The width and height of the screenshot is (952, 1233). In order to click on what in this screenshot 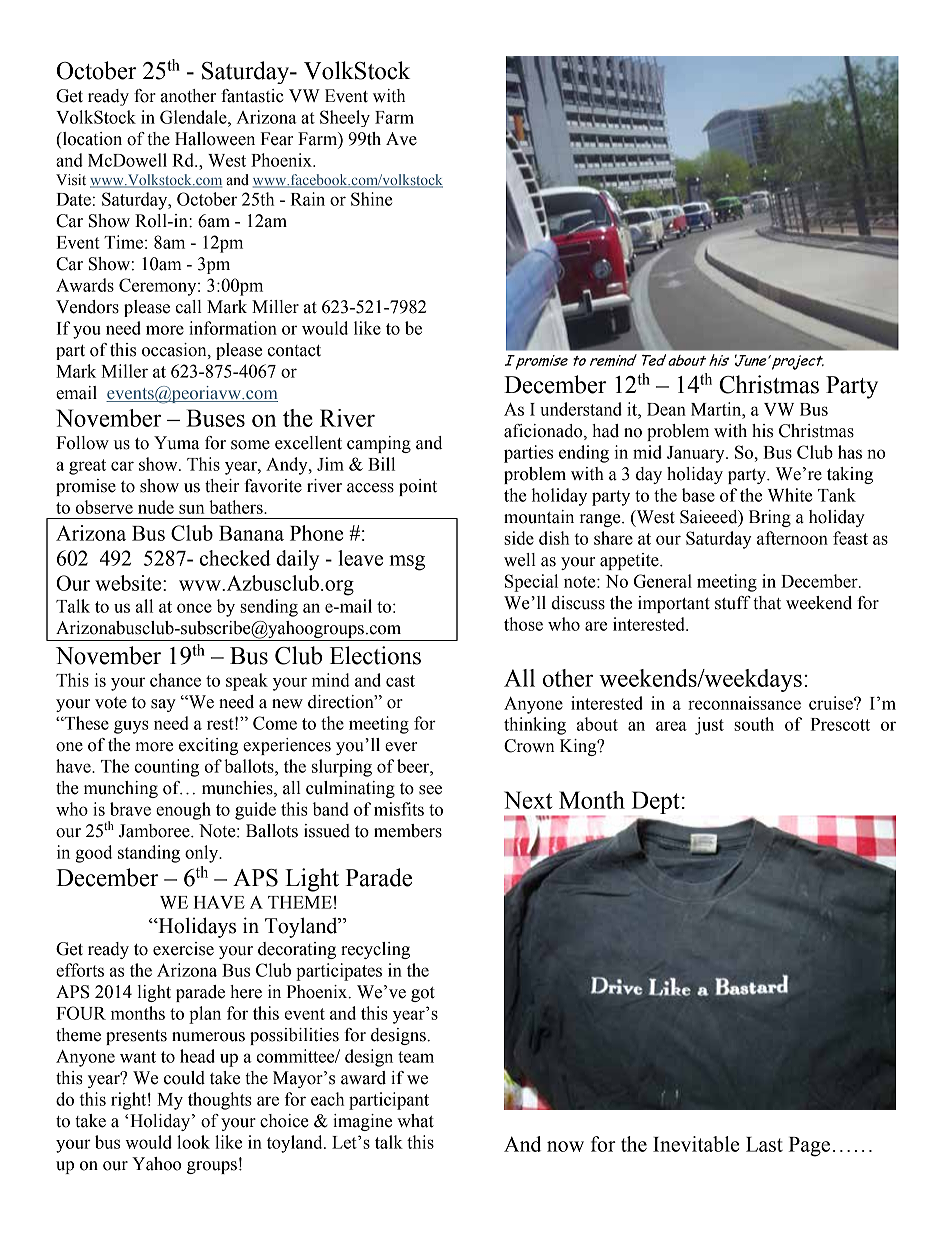, I will do `click(415, 1121)`.
